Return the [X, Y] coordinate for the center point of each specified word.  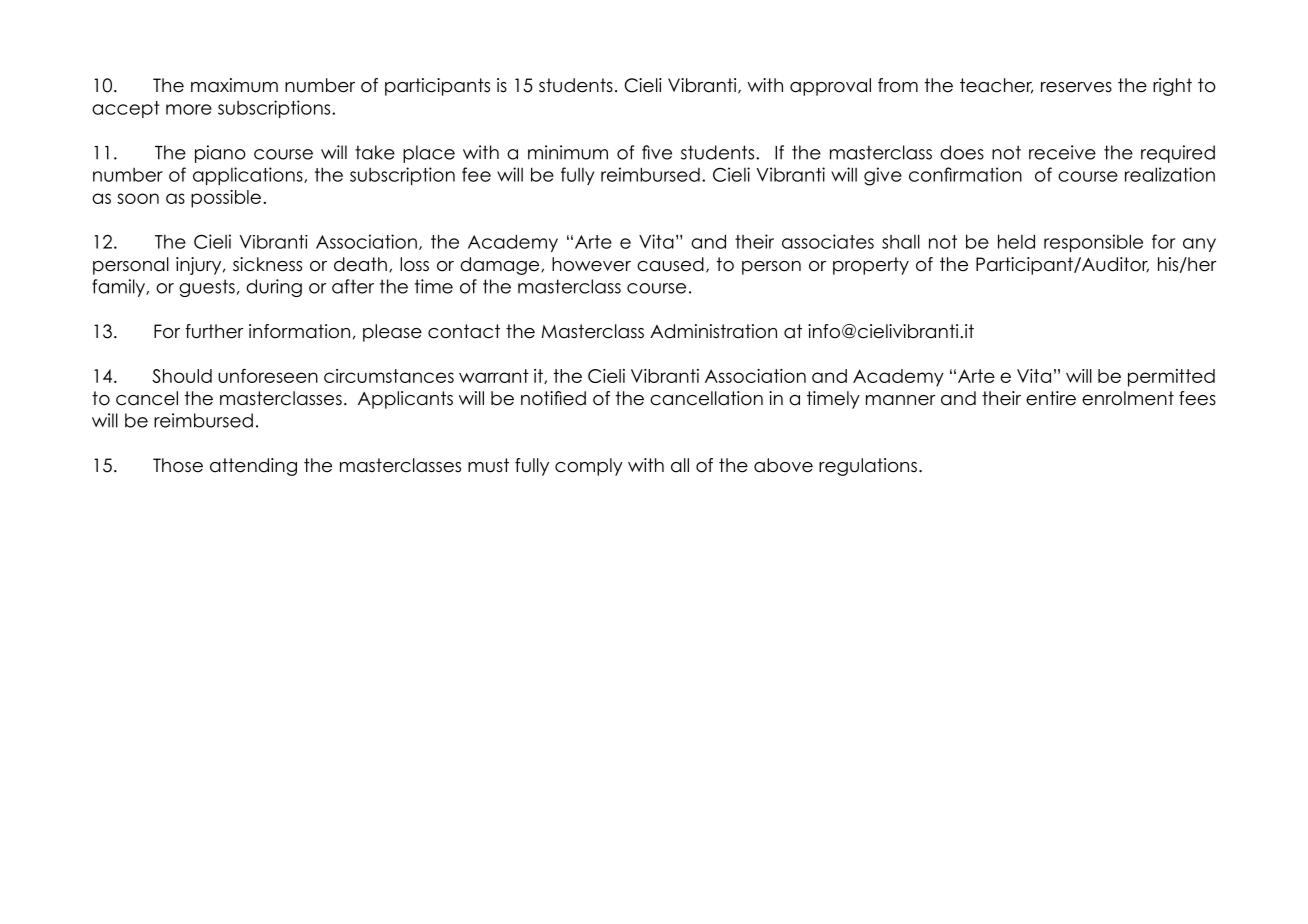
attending [253, 467]
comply [589, 467]
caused [670, 264]
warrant [494, 376]
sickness [267, 264]
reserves [1076, 87]
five [657, 152]
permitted [1171, 378]
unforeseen [268, 376]
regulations [868, 467]
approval [830, 87]
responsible [1093, 243]
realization [1170, 174]
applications [249, 176]
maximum [234, 85]
